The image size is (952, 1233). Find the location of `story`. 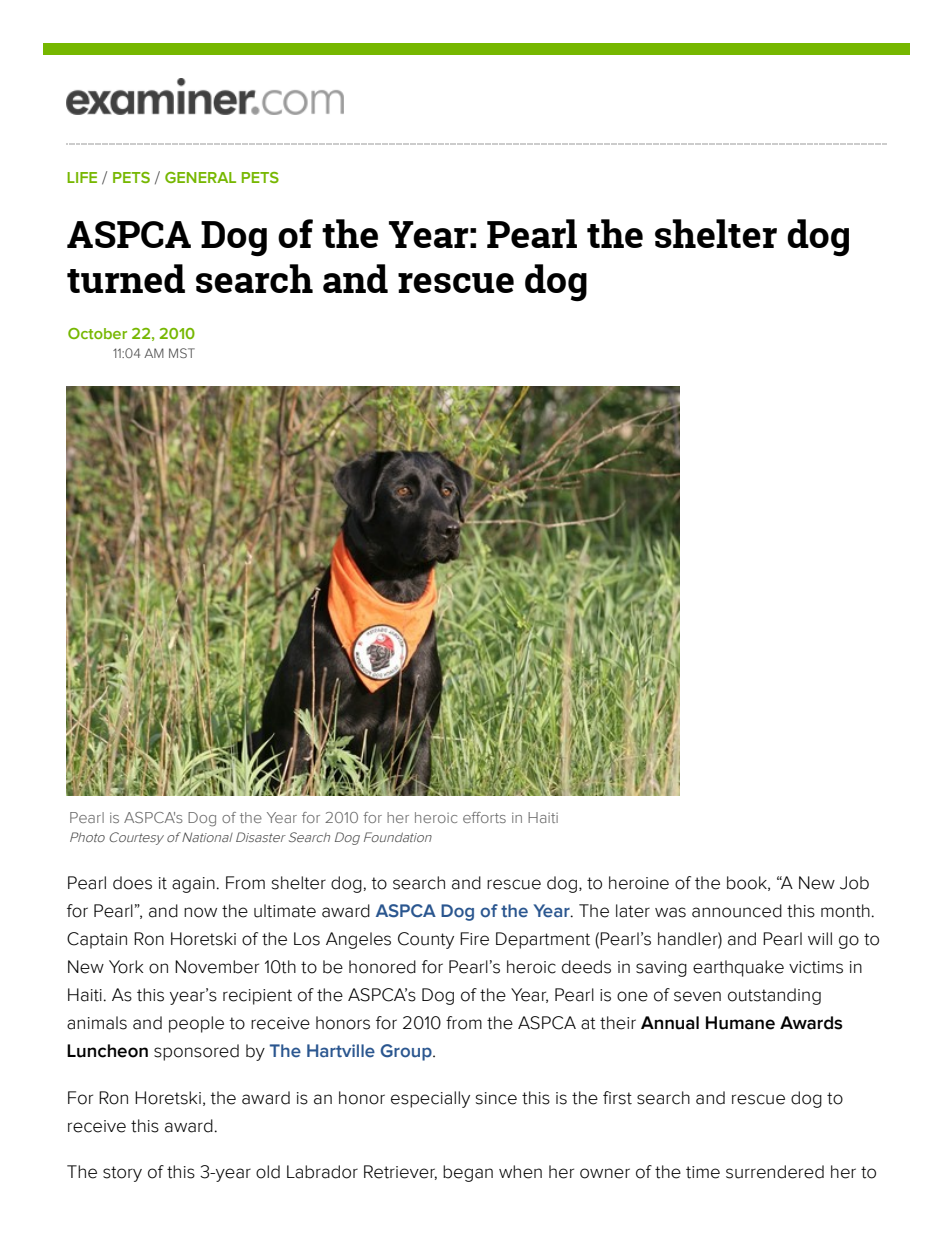

story is located at coordinates (122, 1174).
